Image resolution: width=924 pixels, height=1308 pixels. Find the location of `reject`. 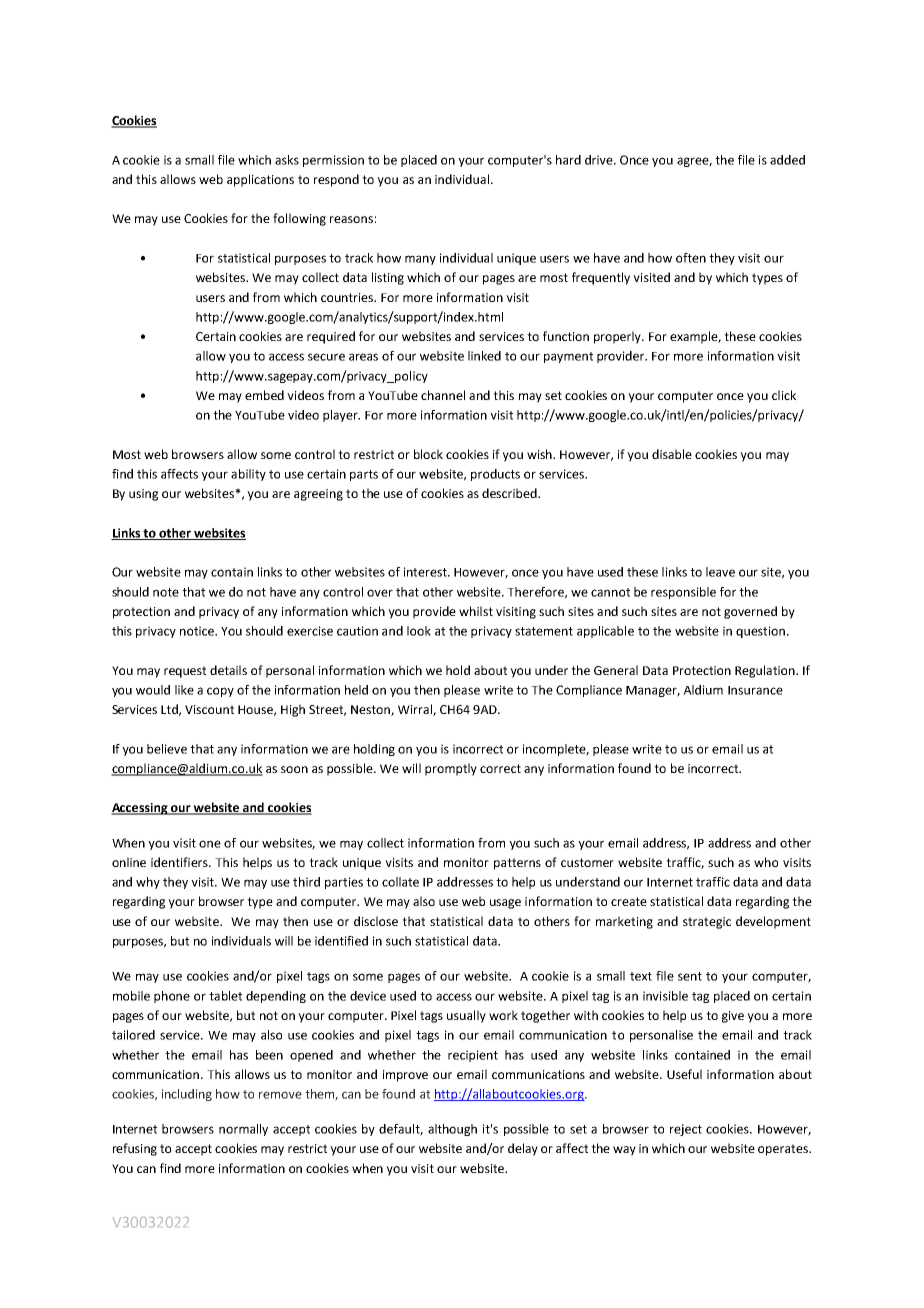

reject is located at coordinates (686, 1130).
